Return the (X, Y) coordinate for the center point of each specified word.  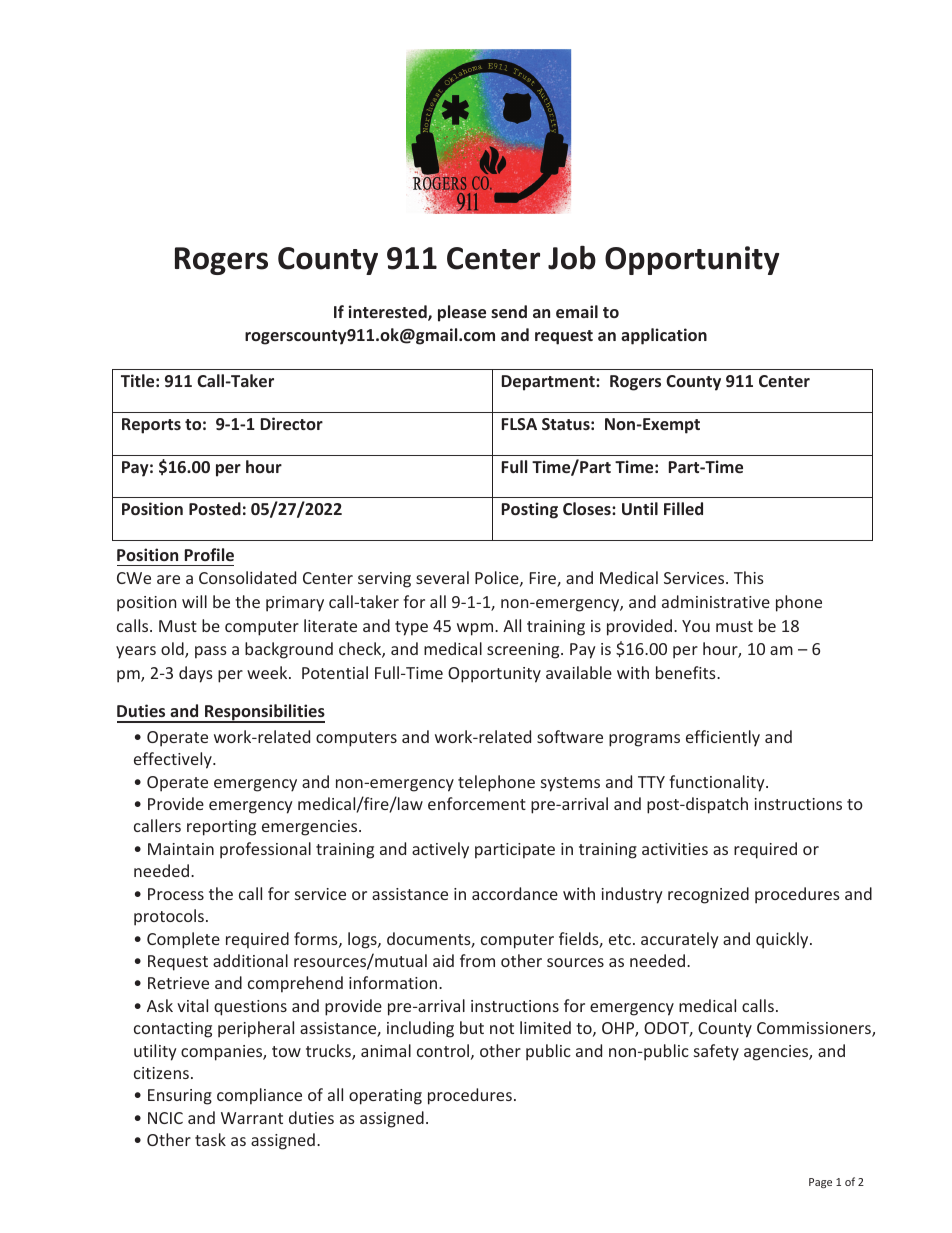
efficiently (723, 738)
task (210, 1139)
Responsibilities (264, 713)
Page (820, 1183)
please (462, 313)
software (570, 736)
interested (389, 313)
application (664, 336)
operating (385, 1097)
